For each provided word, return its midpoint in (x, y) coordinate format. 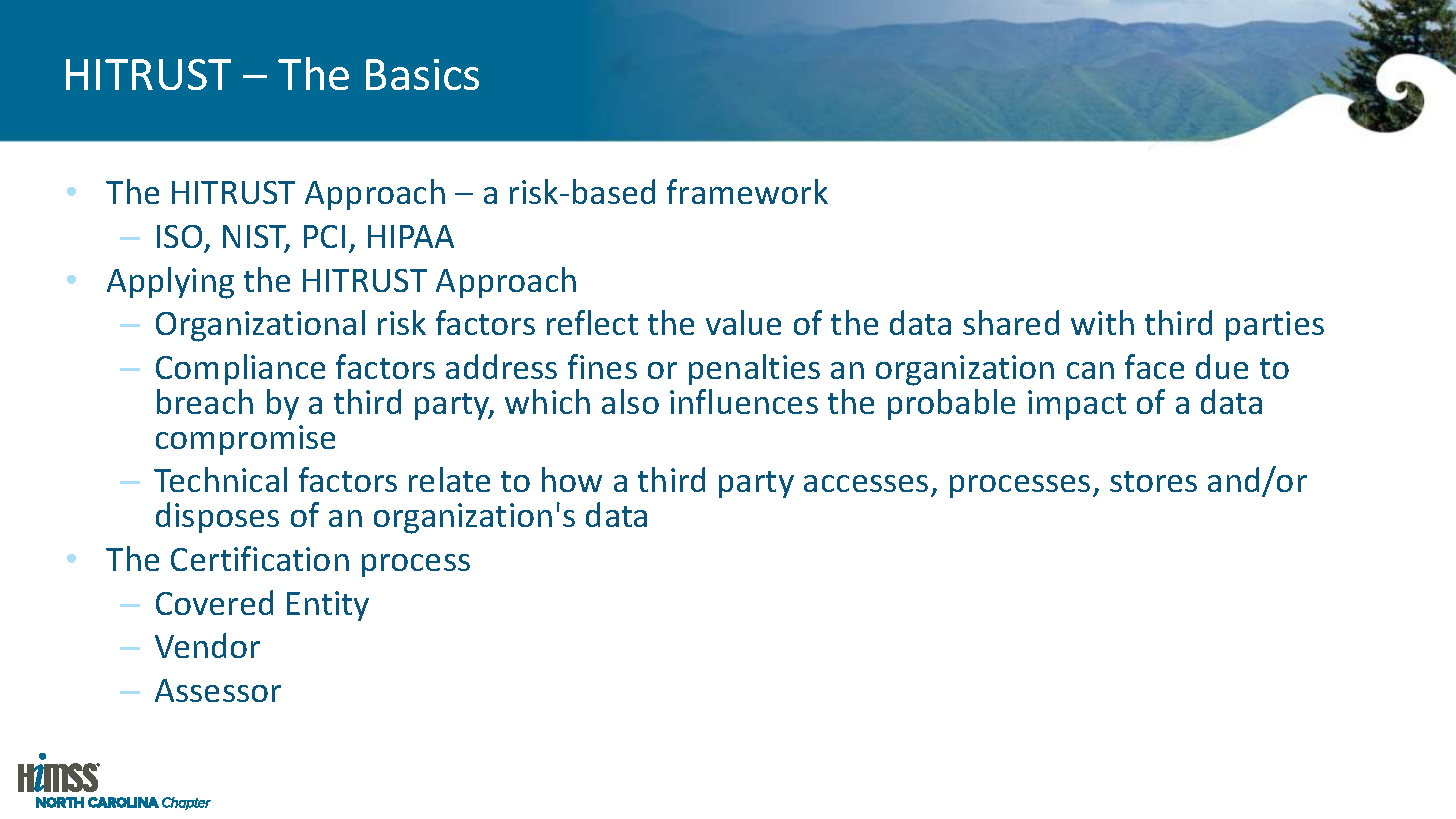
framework (747, 191)
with (1102, 322)
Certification (260, 558)
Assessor (218, 690)
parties (1275, 326)
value (743, 322)
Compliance (240, 369)
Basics (422, 74)
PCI (324, 236)
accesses (866, 483)
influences (744, 401)
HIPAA (411, 236)
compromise (245, 440)
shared (1011, 322)
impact (1077, 405)
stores (1153, 481)
